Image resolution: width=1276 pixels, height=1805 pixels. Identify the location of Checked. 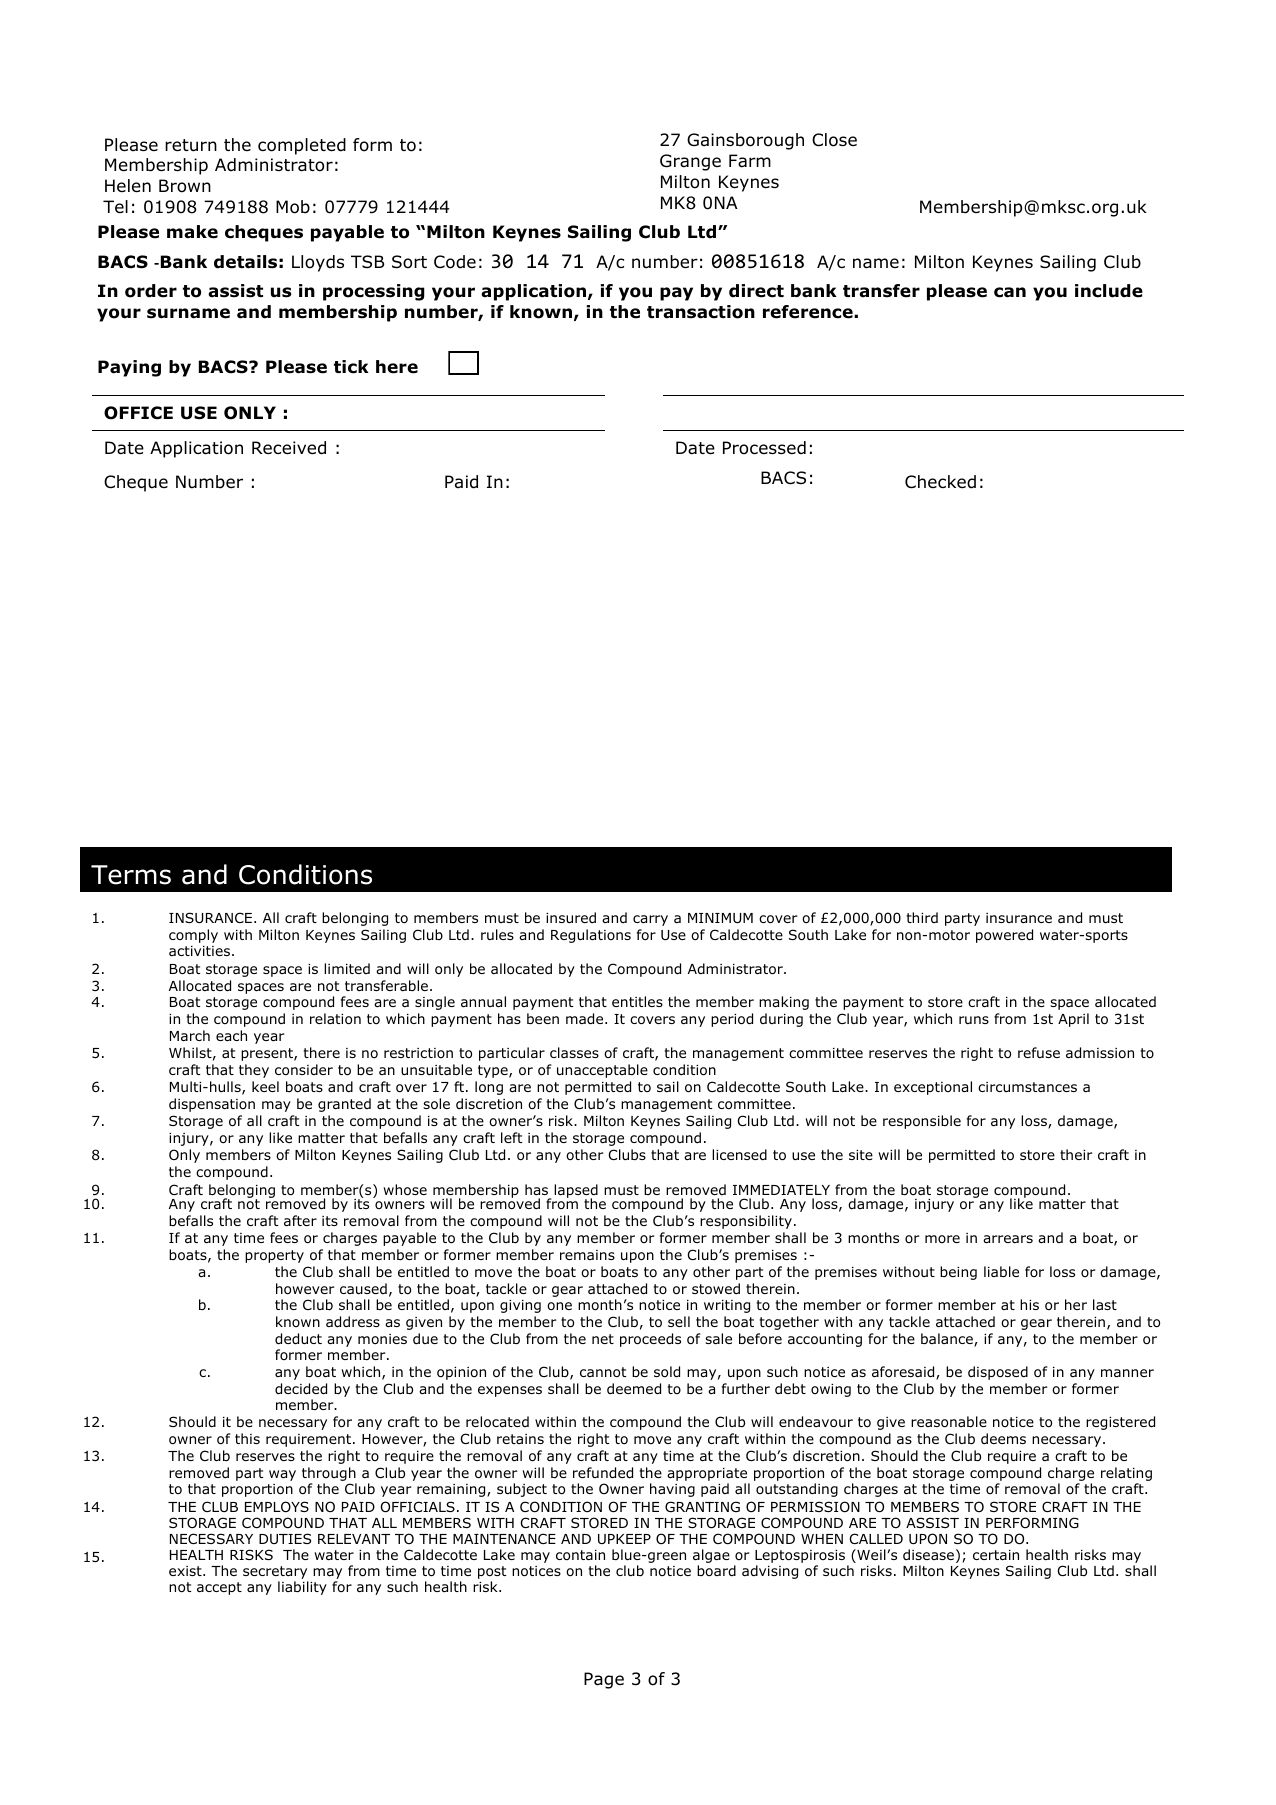
(940, 482).
